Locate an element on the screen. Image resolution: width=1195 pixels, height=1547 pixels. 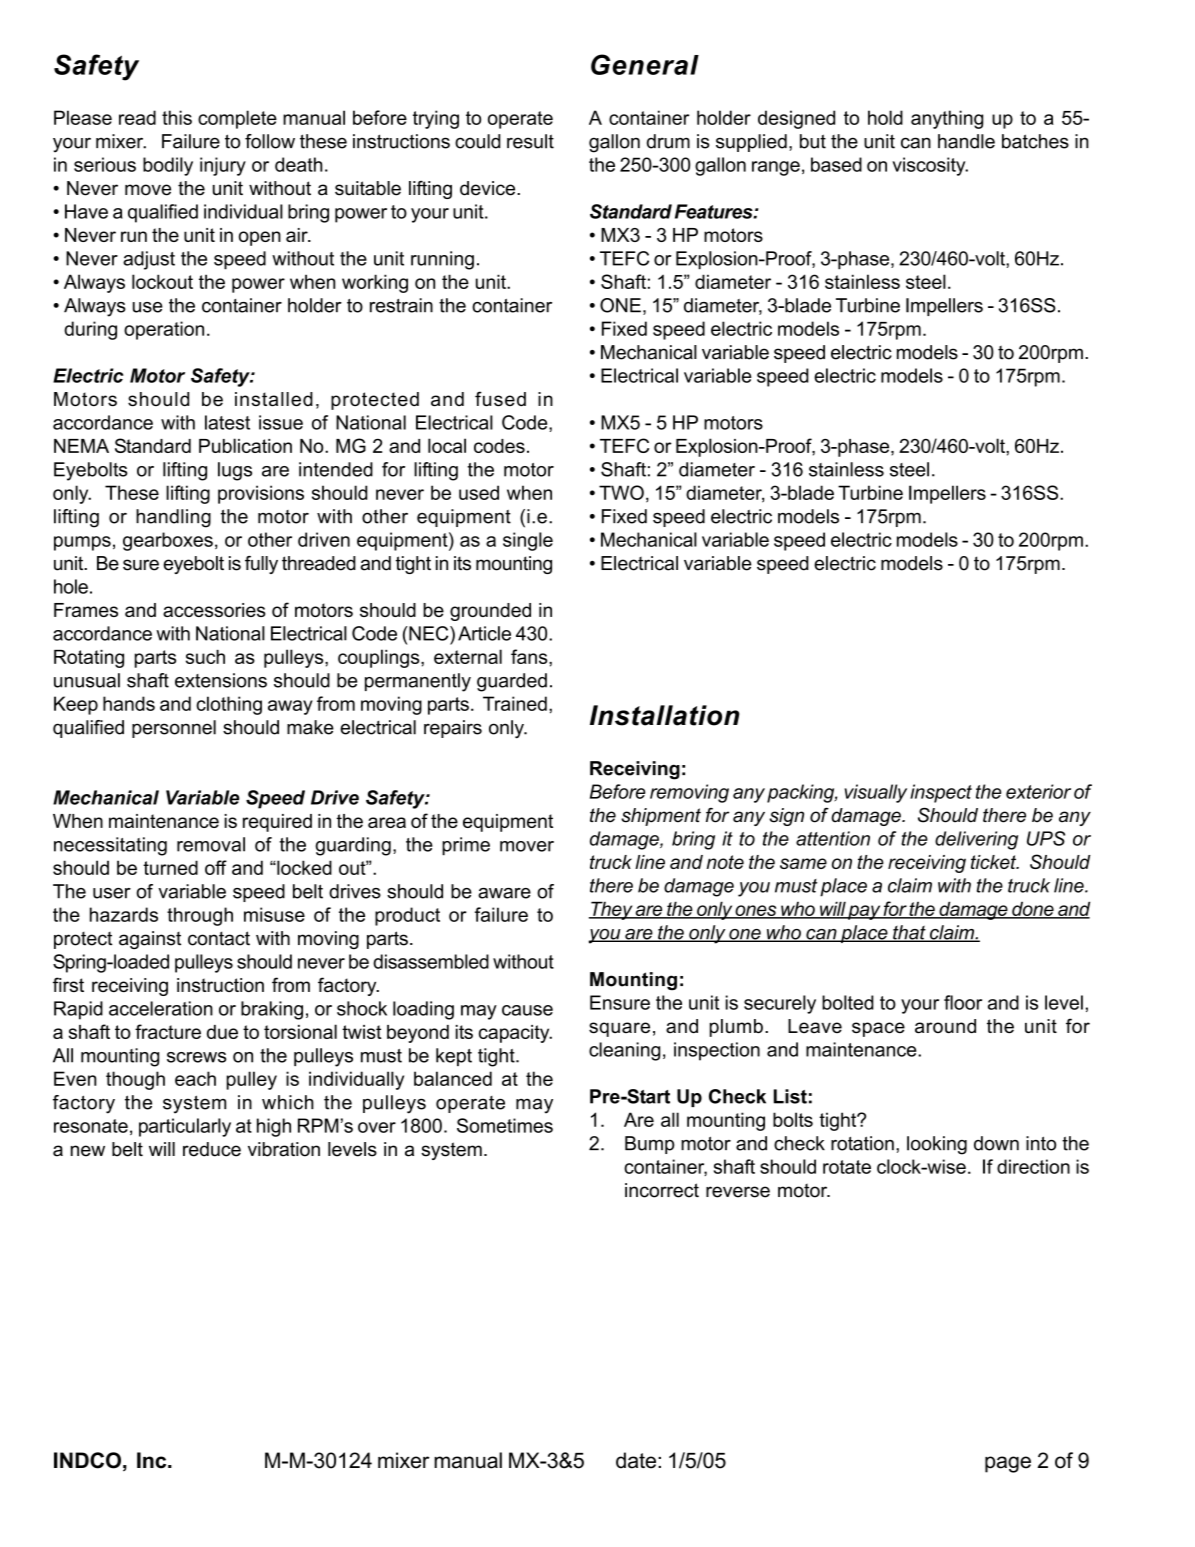
result is located at coordinates (530, 141).
